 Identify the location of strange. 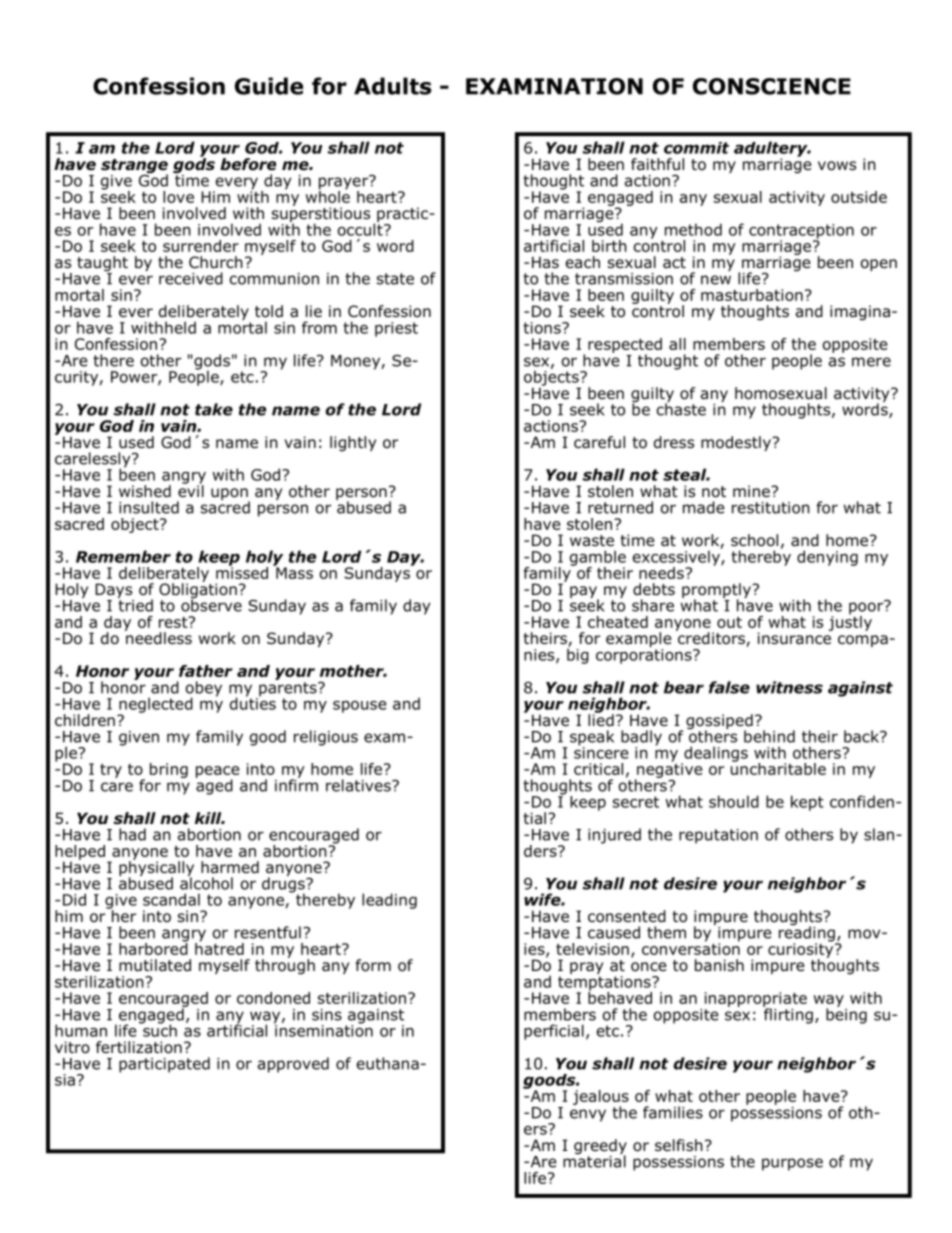
(134, 167).
